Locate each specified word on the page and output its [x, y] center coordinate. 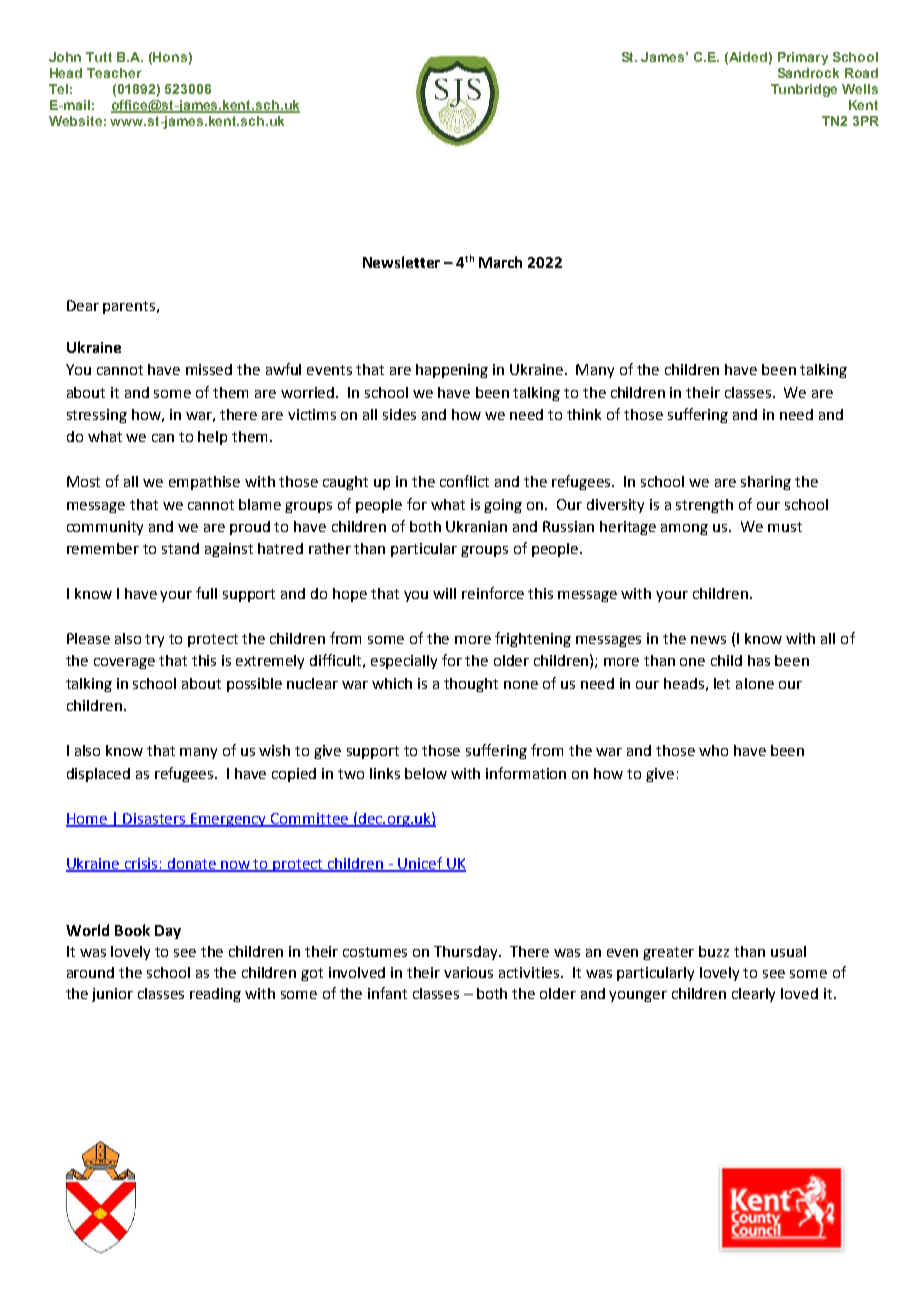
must [785, 527]
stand [180, 548]
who [713, 750]
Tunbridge [804, 90]
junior [112, 995]
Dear [83, 305]
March [500, 262]
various [468, 972]
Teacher [114, 73]
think [584, 414]
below [426, 773]
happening [452, 371]
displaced [98, 775]
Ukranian [476, 526]
